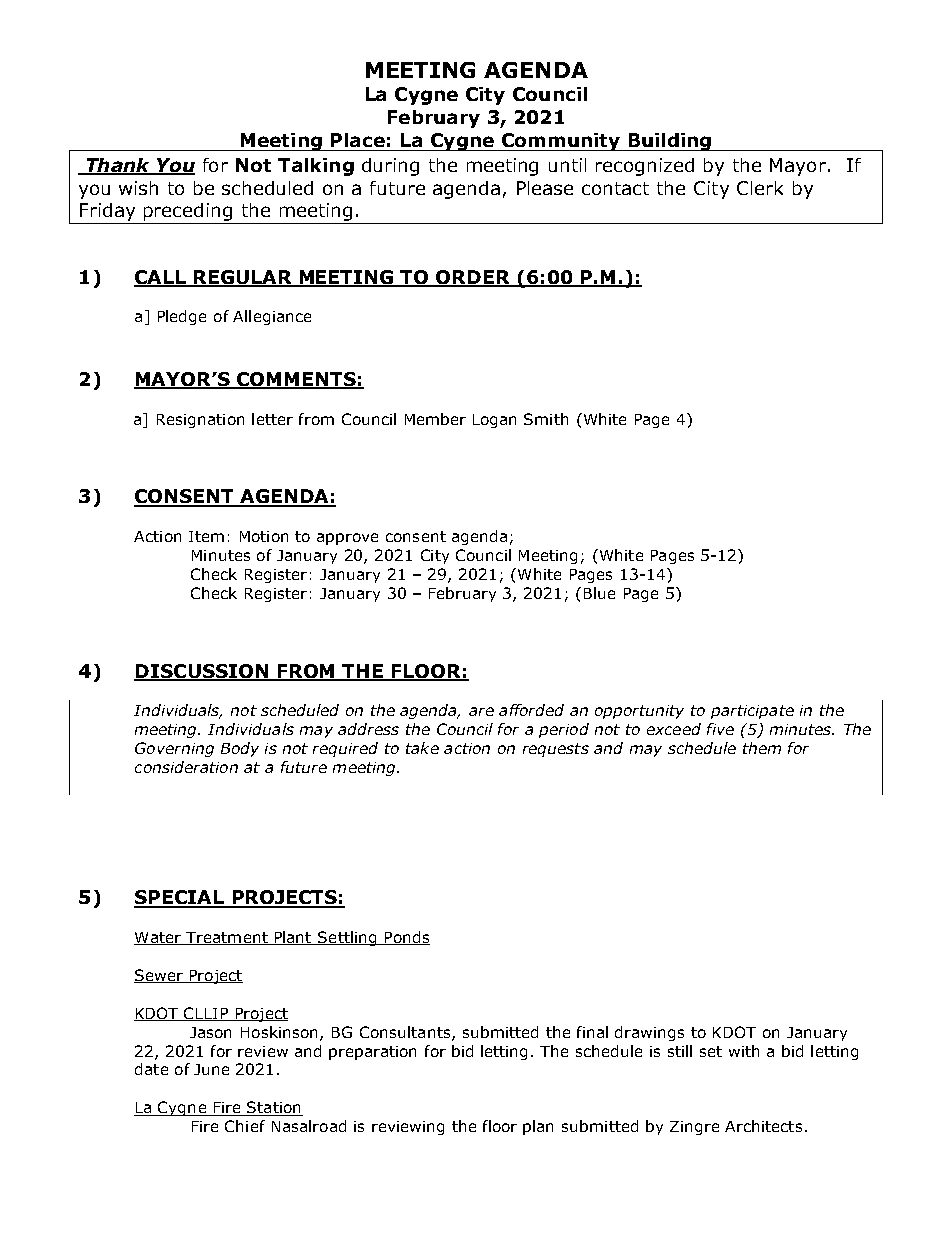  Describe the element at coordinates (669, 142) in the document. I see `Building` at that location.
